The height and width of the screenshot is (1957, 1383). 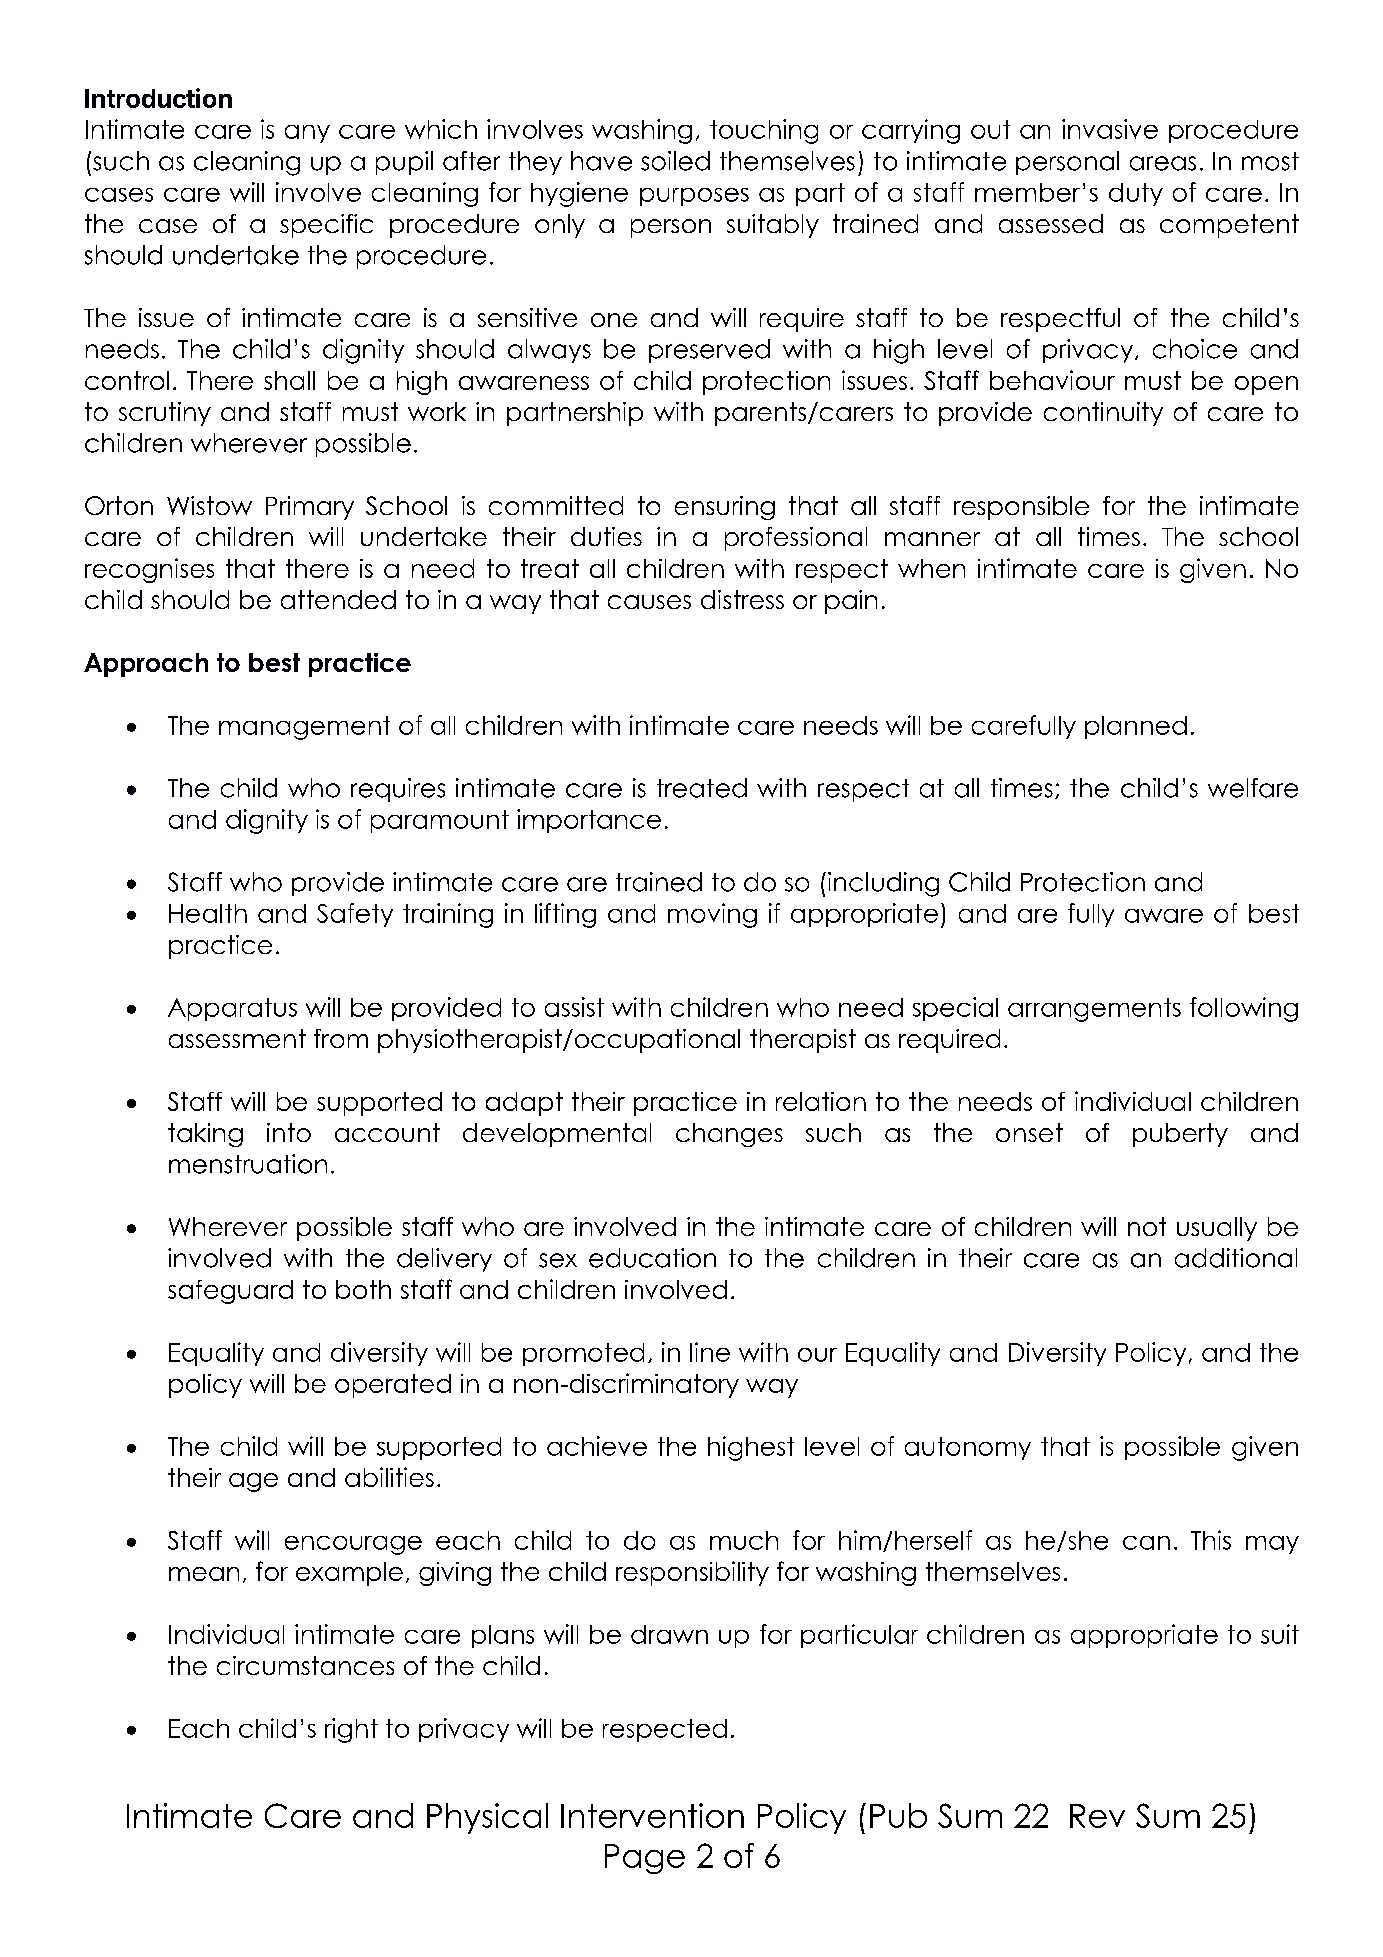 What do you see at coordinates (1136, 727) in the screenshot?
I see `planned` at bounding box center [1136, 727].
